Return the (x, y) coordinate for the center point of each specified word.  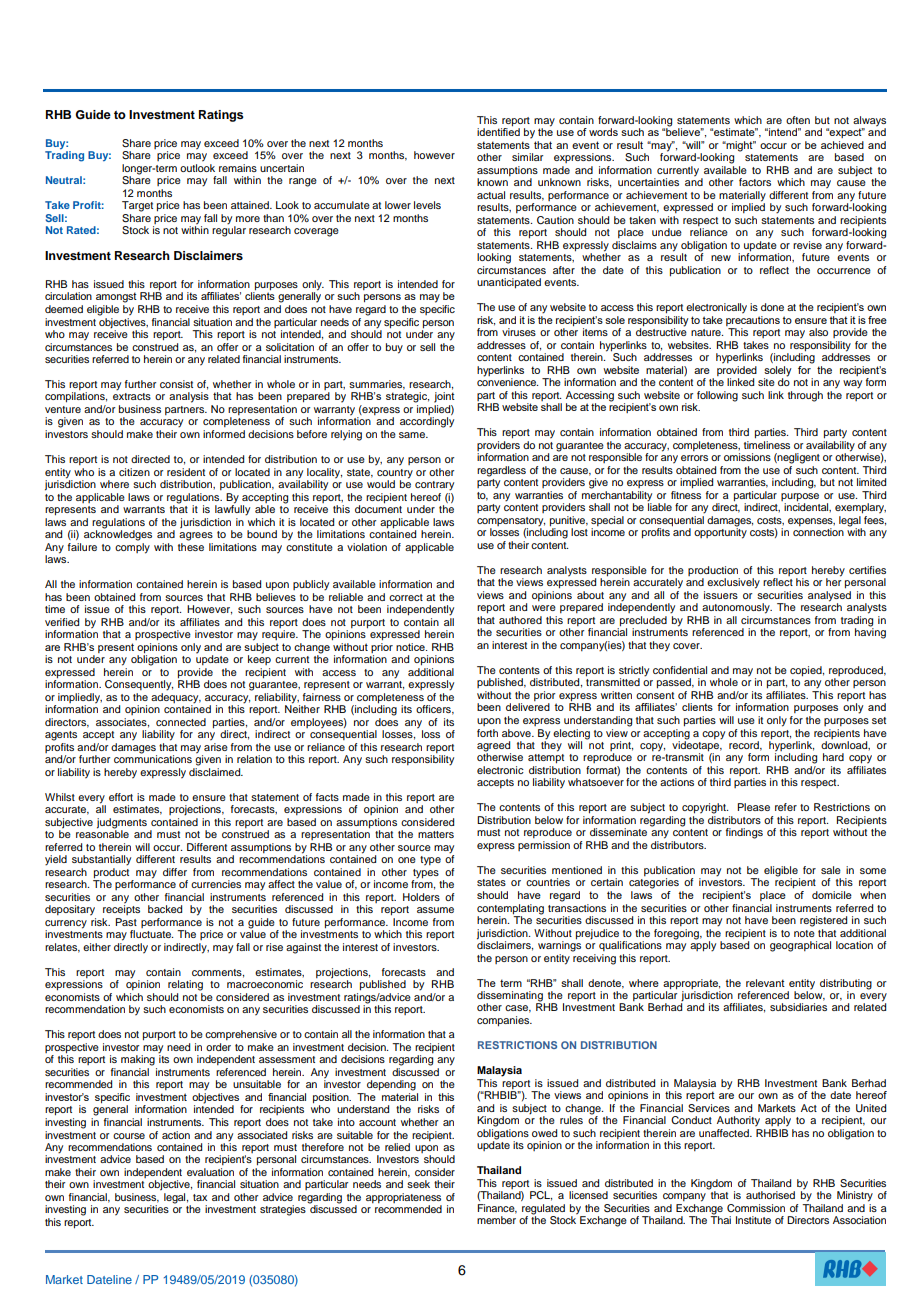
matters (436, 834)
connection (818, 532)
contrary (434, 486)
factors (755, 182)
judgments (122, 824)
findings (744, 833)
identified (498, 131)
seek (418, 1184)
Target (137, 206)
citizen (134, 472)
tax (200, 1197)
